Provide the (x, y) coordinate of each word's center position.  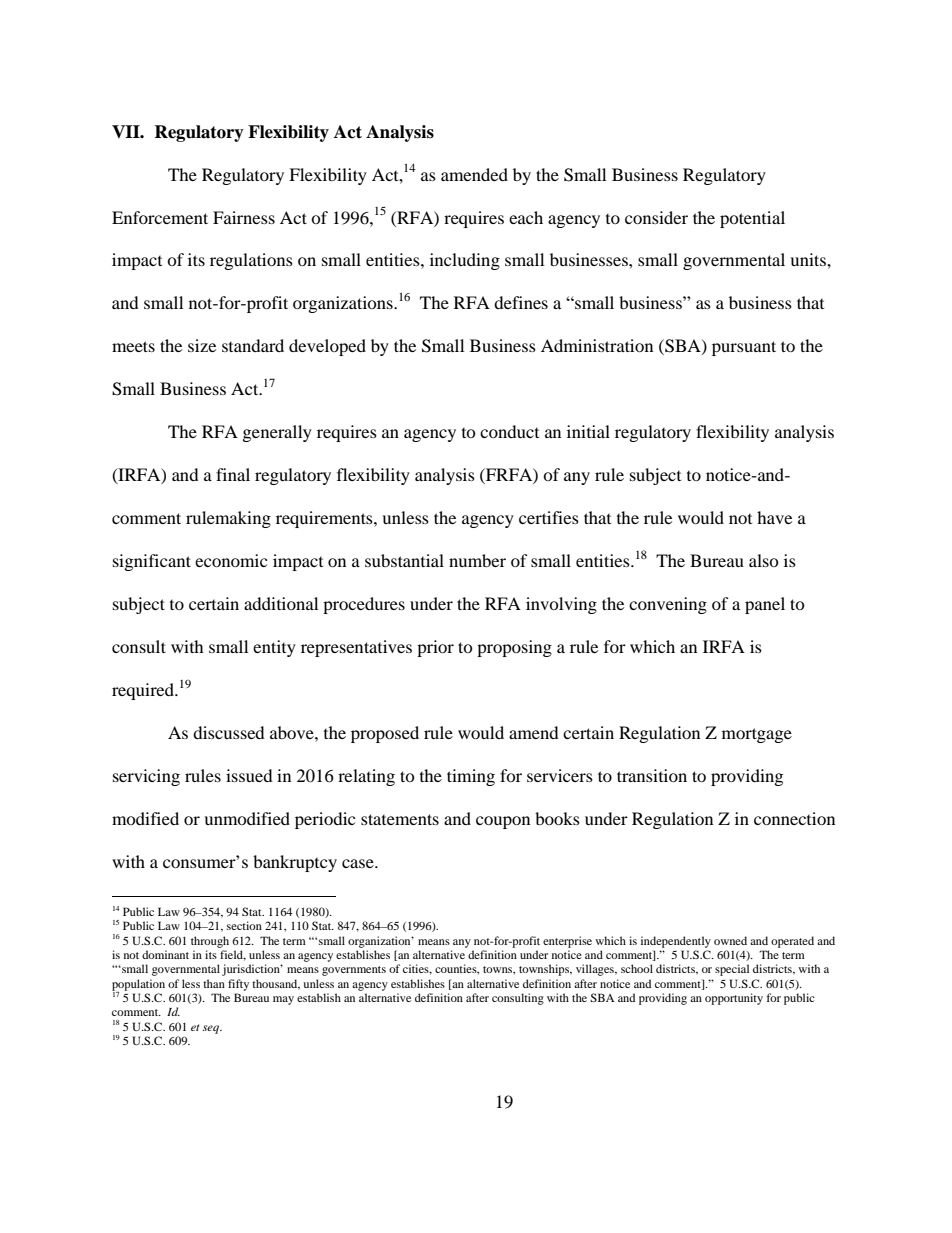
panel (765, 605)
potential (752, 219)
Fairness (244, 217)
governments (354, 971)
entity (274, 648)
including (465, 261)
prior (435, 648)
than (214, 983)
